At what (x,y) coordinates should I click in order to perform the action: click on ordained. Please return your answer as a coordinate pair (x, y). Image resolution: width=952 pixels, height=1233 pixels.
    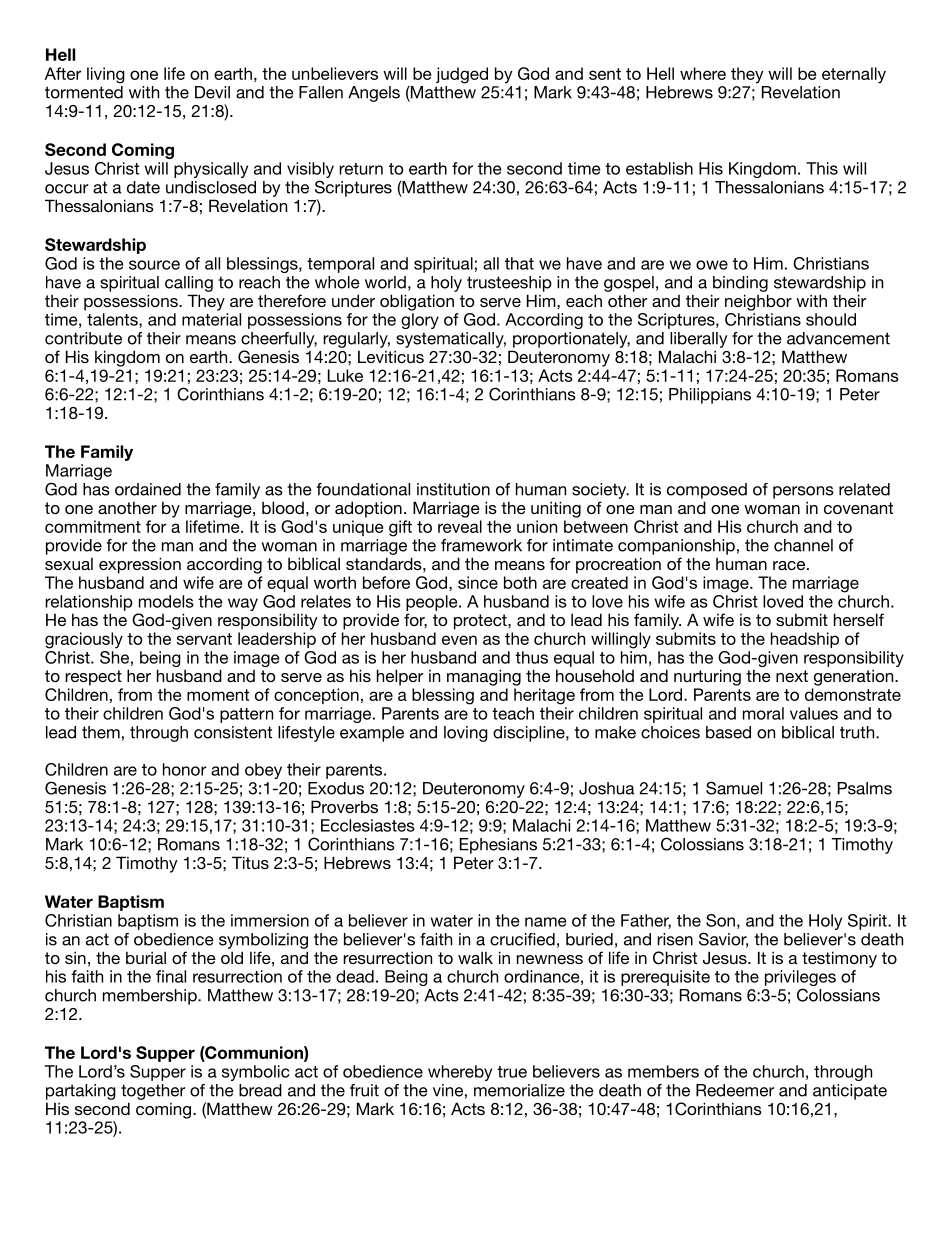
    Looking at the image, I should click on (148, 489).
